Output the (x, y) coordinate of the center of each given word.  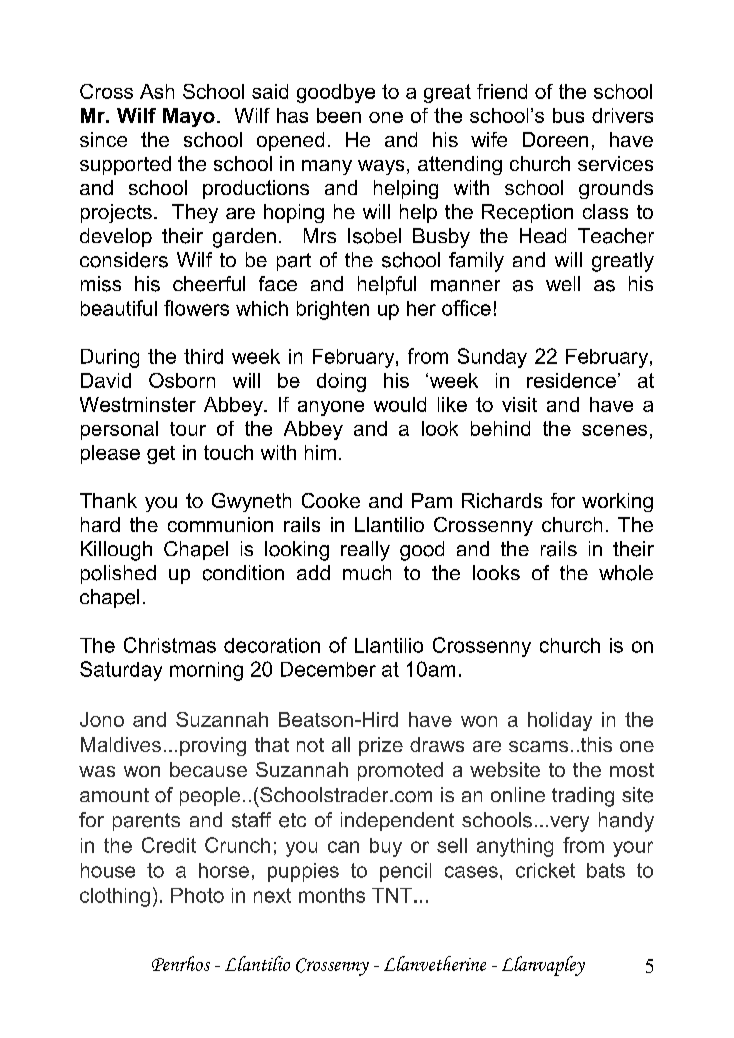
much (367, 572)
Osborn (182, 380)
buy (386, 847)
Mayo (189, 117)
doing (341, 382)
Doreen (555, 139)
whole (626, 573)
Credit (169, 845)
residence (571, 380)
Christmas (170, 645)
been (339, 115)
